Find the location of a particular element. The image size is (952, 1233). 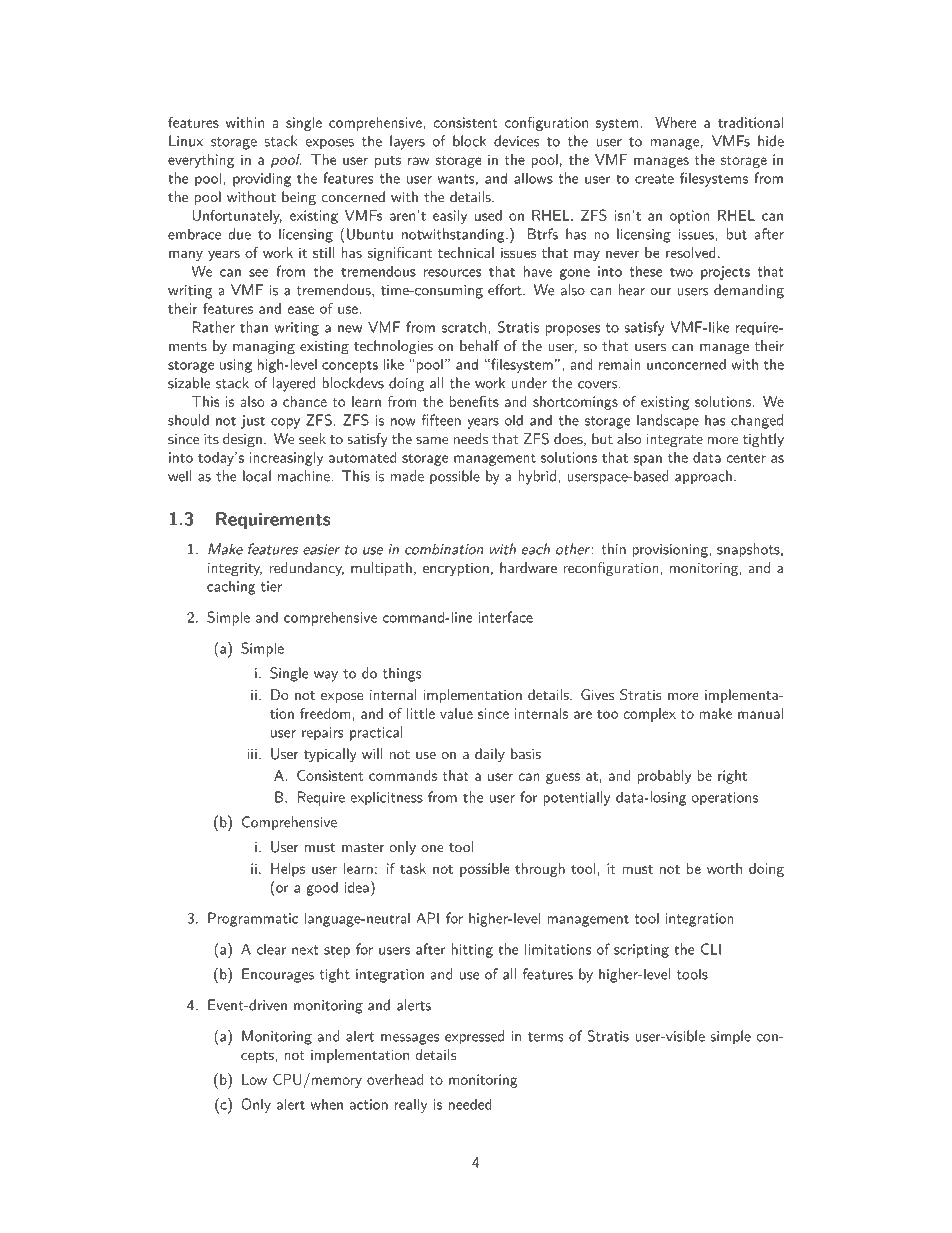

interface is located at coordinates (505, 617).
